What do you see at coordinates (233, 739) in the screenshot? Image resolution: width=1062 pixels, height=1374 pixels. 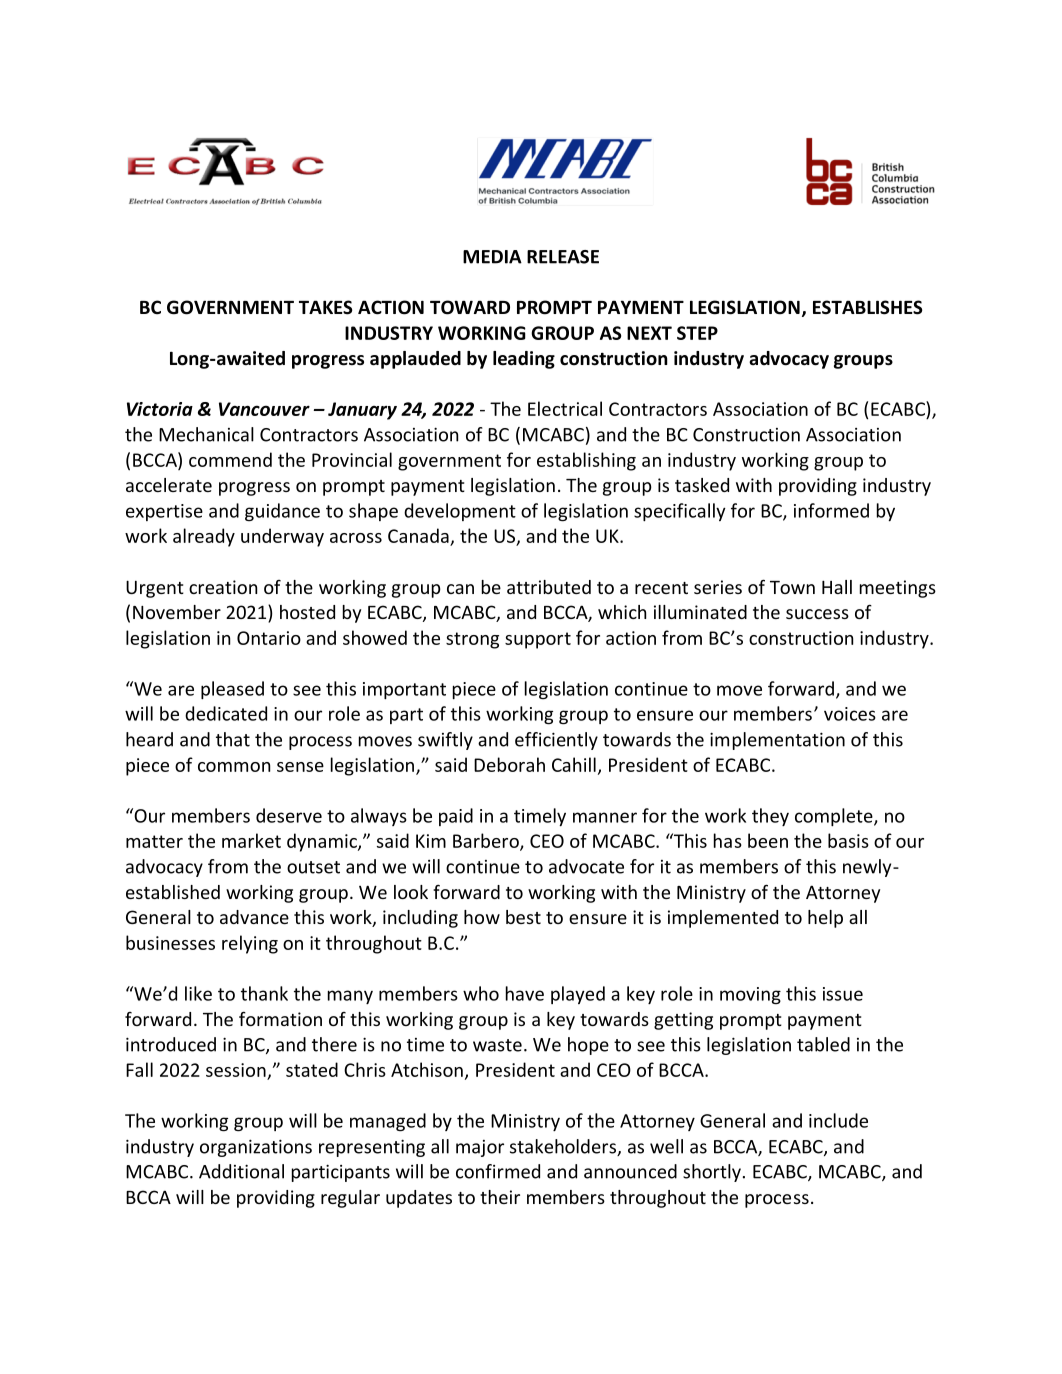 I see `that` at bounding box center [233, 739].
